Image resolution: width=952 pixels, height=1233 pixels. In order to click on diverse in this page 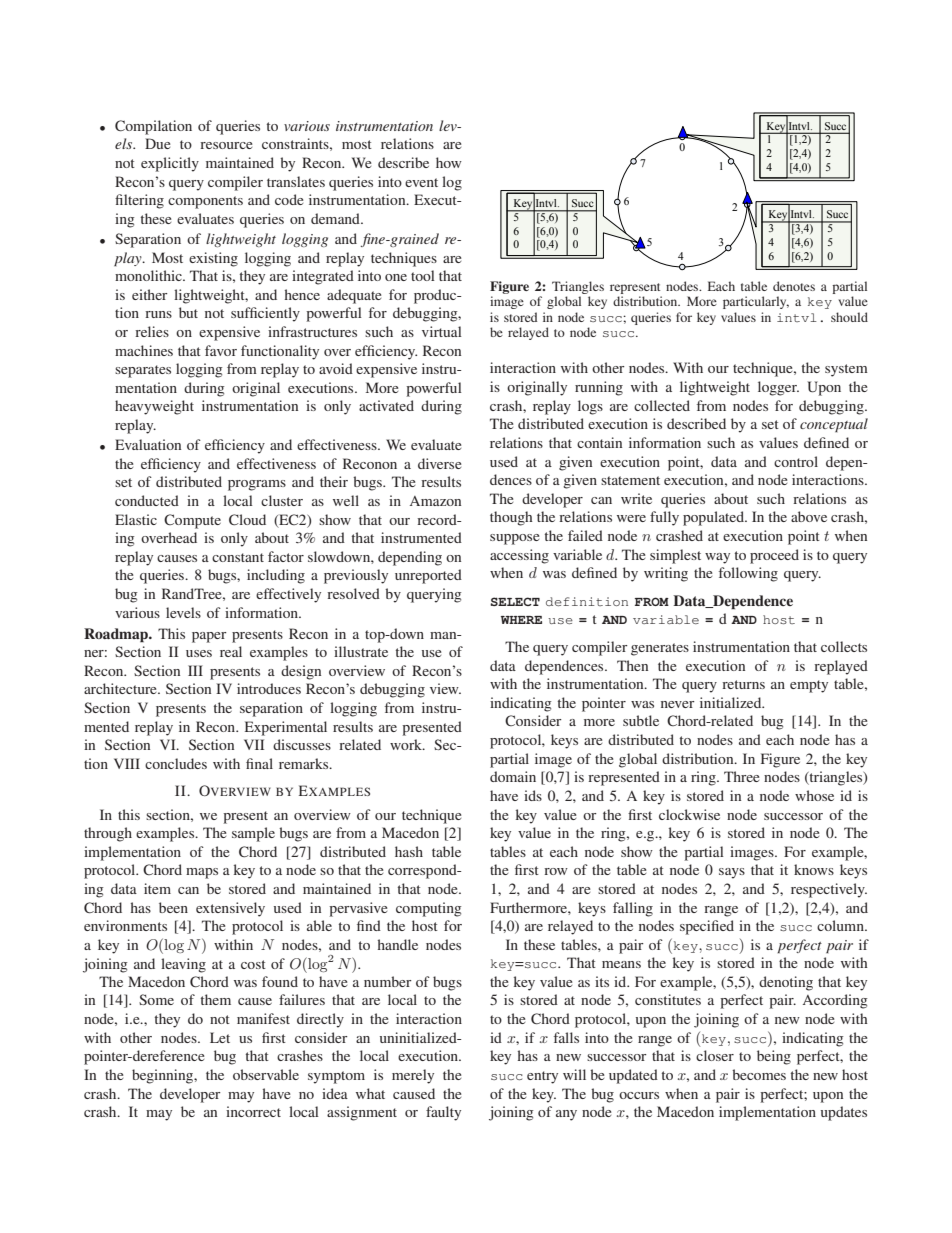, I will do `click(439, 463)`.
